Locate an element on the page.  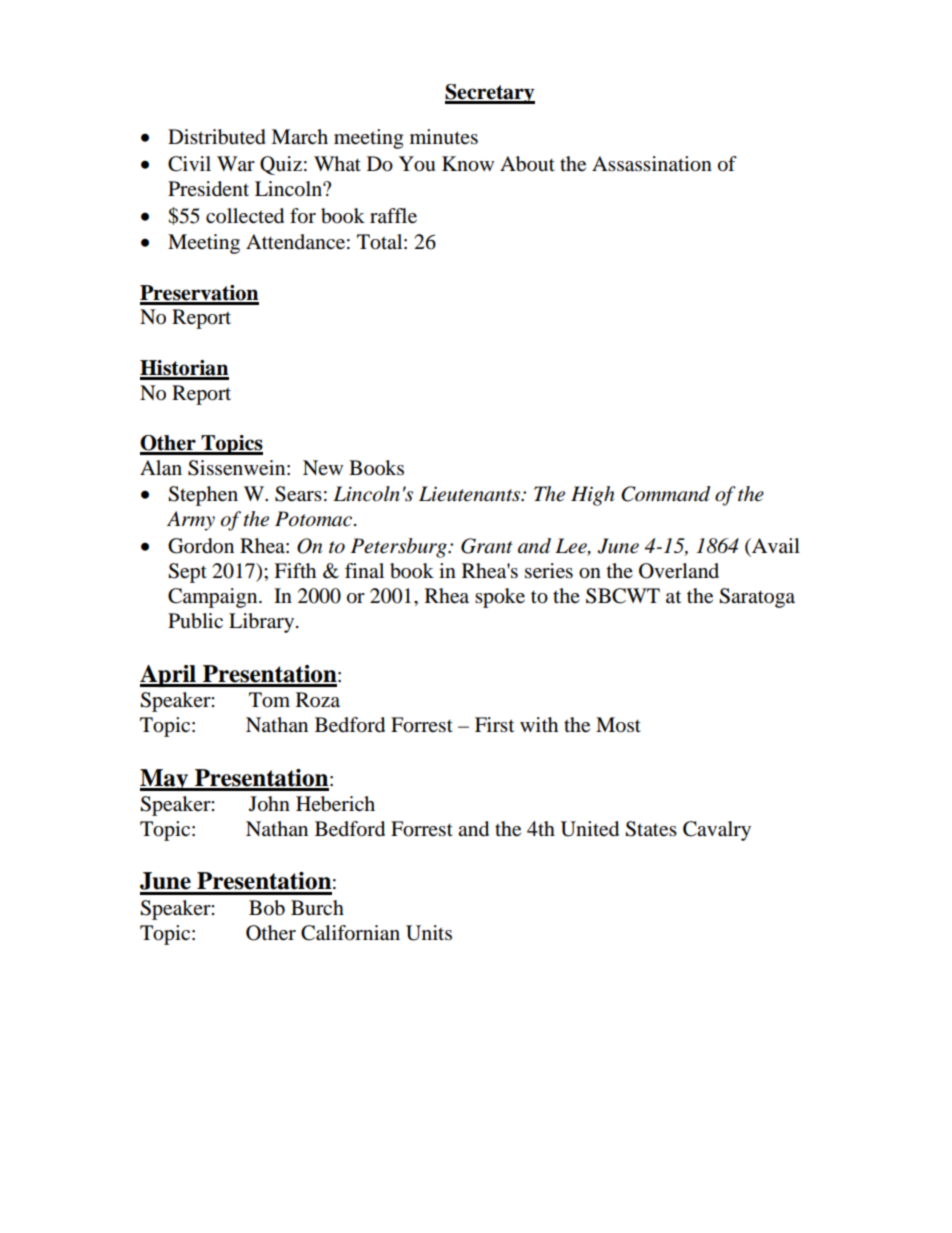
Command is located at coordinates (665, 494).
